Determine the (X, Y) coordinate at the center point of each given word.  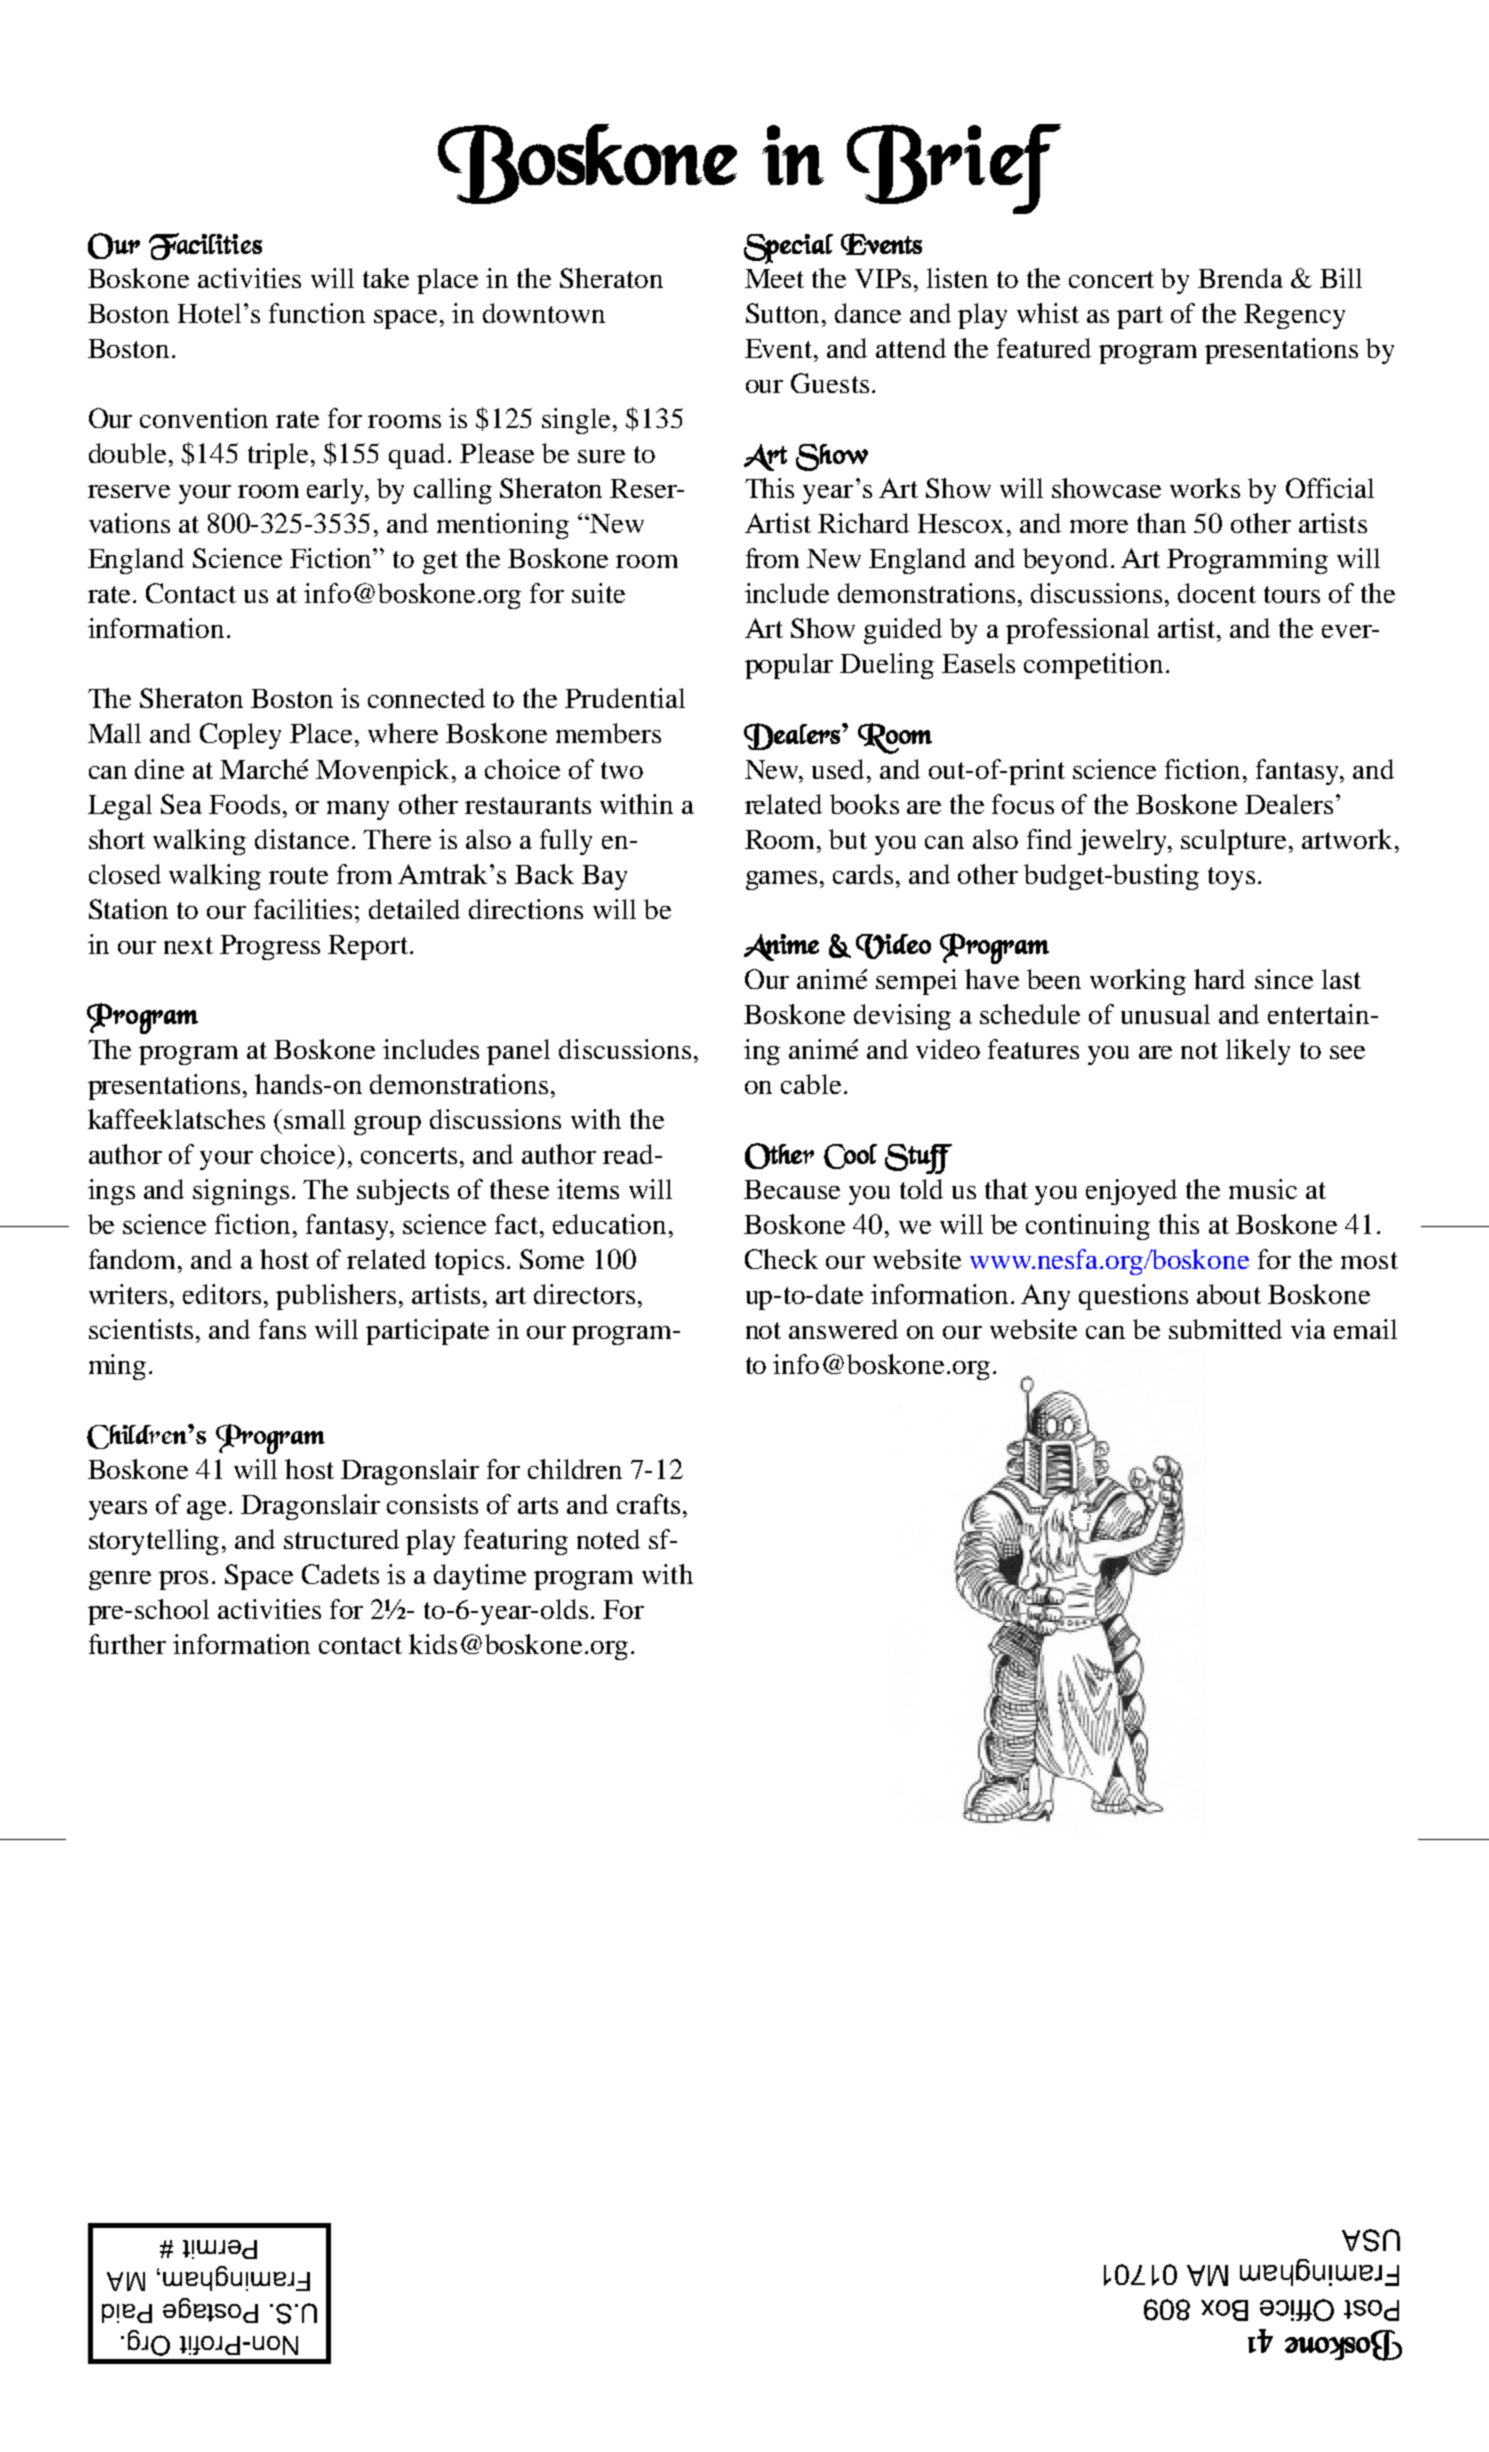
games (781, 880)
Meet (774, 278)
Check (781, 1259)
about (1229, 1294)
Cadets (340, 1574)
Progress (270, 947)
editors (222, 1294)
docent (1217, 593)
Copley (240, 736)
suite (598, 593)
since (1284, 979)
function (317, 313)
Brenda (1240, 278)
